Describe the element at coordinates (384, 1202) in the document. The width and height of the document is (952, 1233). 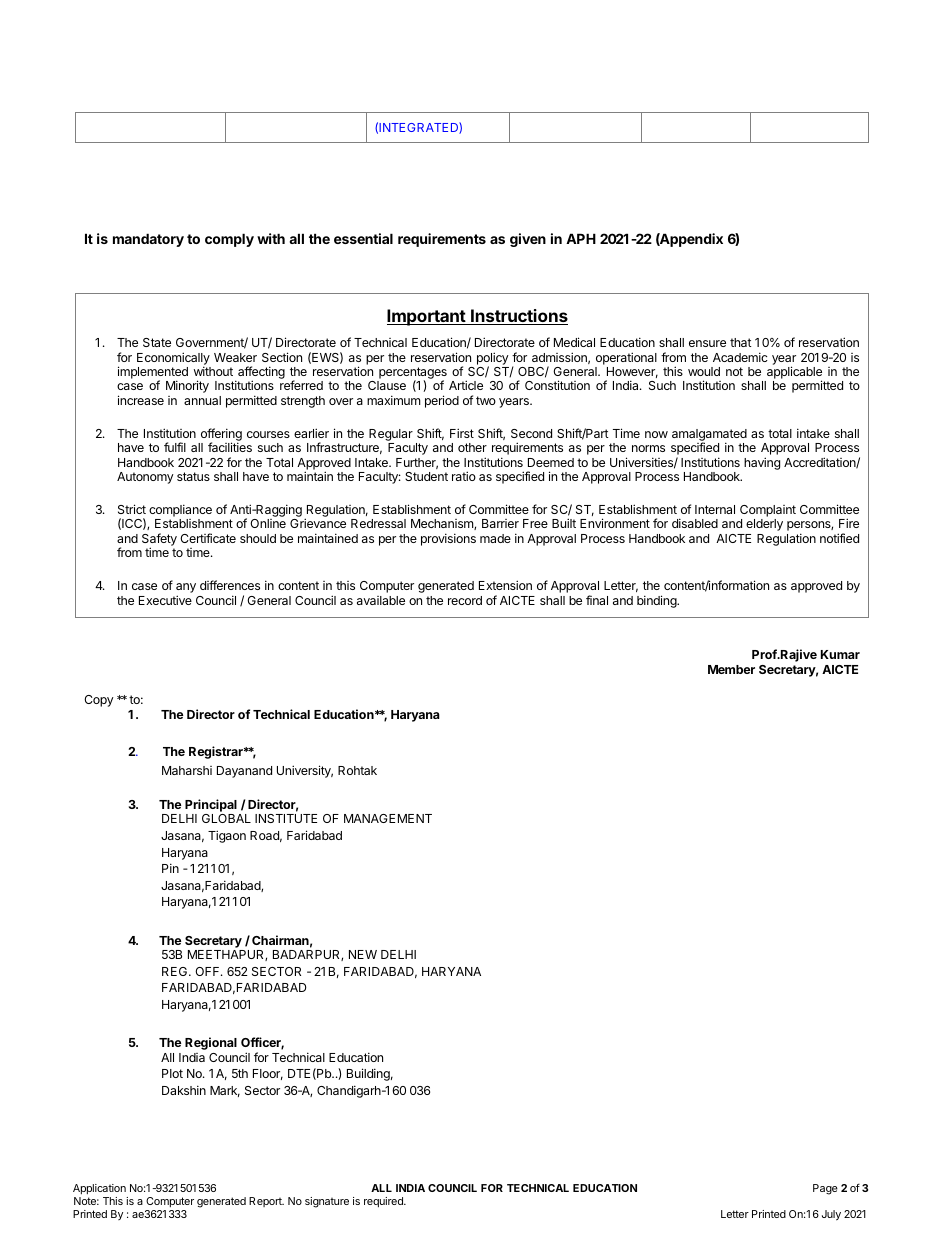
I see `required` at that location.
